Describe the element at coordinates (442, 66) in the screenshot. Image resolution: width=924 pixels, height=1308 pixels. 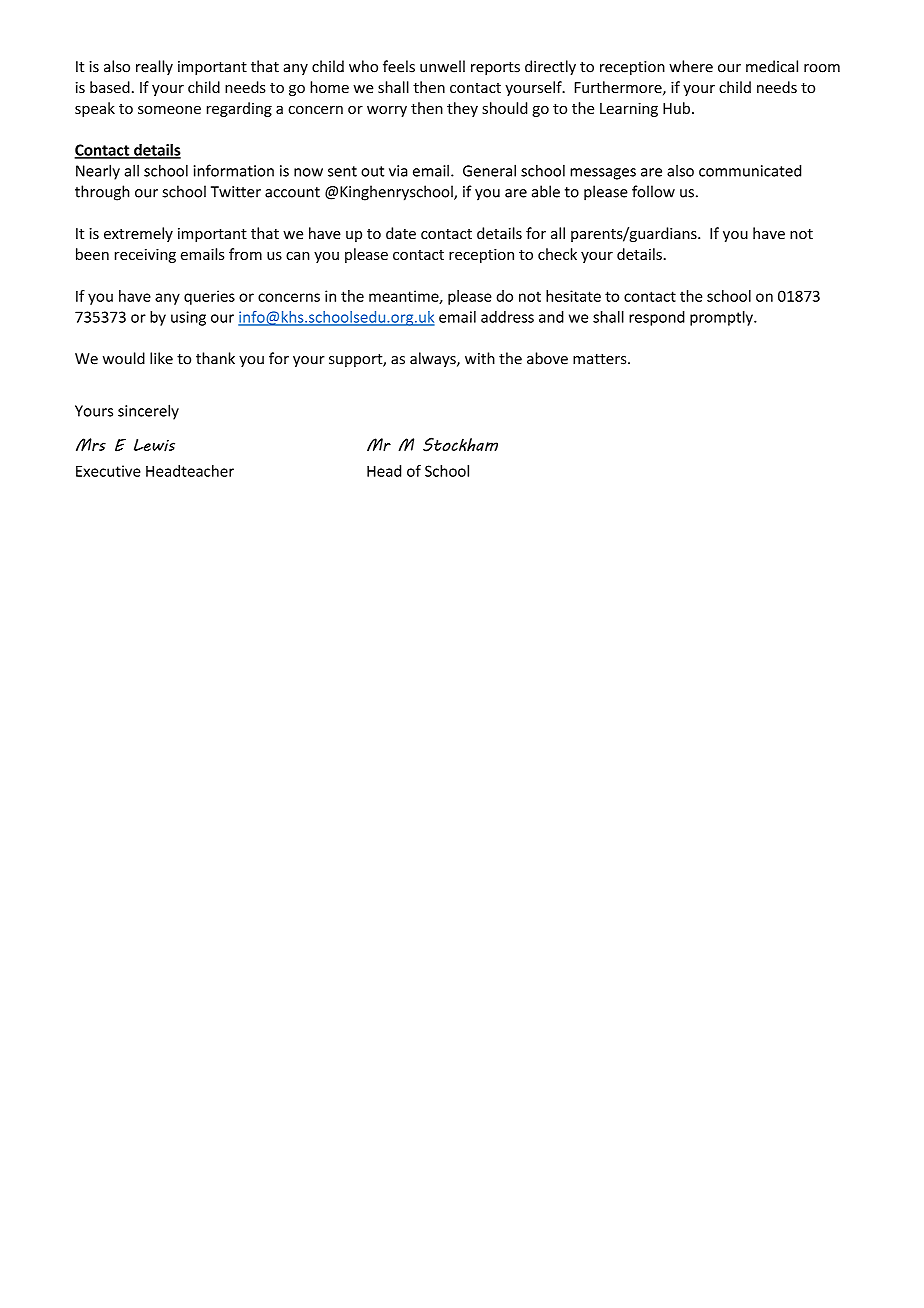
I see `unwell` at that location.
